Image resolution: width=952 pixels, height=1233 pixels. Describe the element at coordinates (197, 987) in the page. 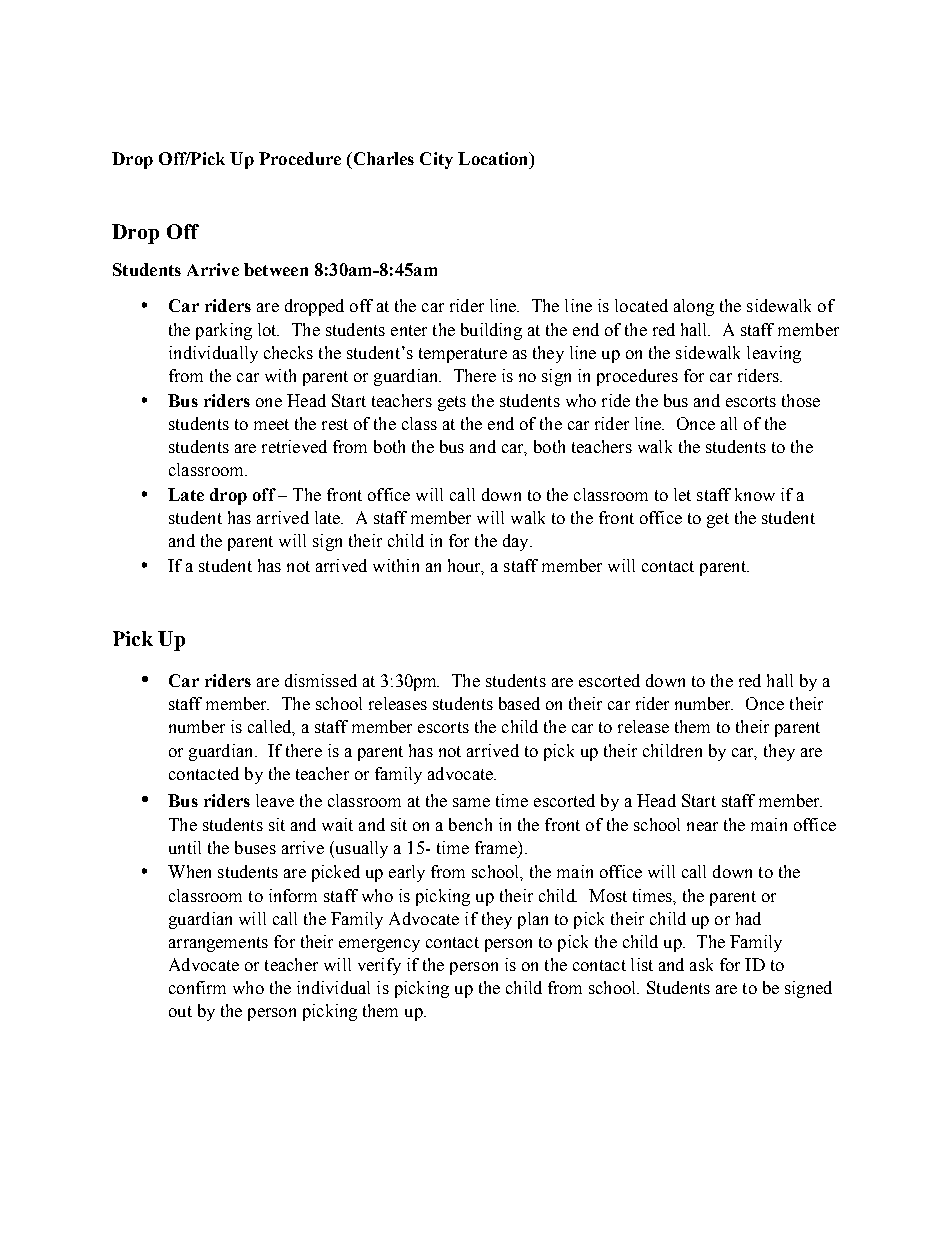

I see `confirm` at that location.
